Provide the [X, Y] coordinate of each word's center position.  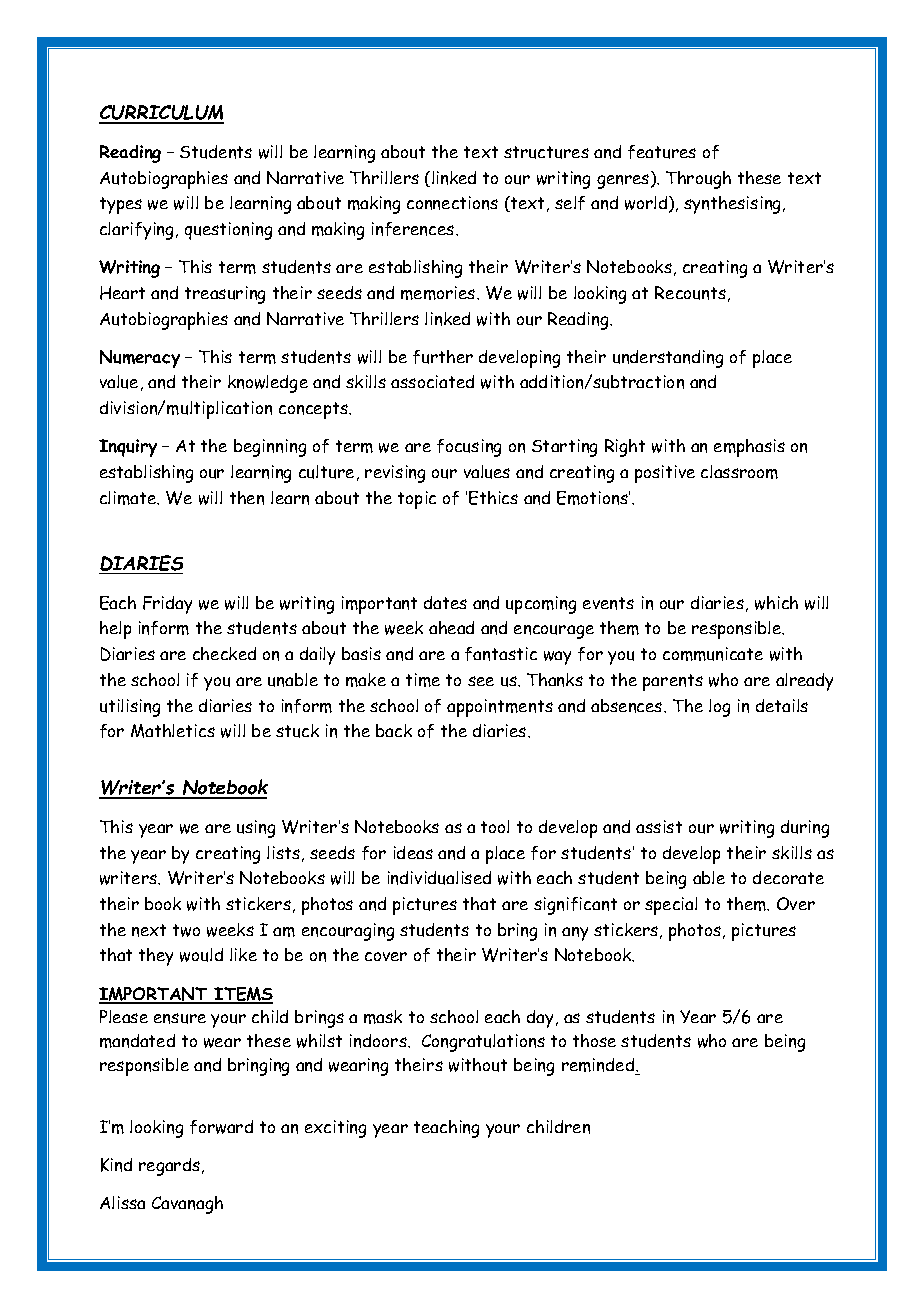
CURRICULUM [161, 114]
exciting [335, 1129]
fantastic [501, 654]
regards [169, 1167]
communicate [713, 654]
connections [452, 203]
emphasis [749, 448]
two [186, 930]
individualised [439, 878]
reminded [599, 1066]
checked [224, 653]
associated [432, 381]
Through [698, 180]
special [671, 906]
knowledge [268, 384]
